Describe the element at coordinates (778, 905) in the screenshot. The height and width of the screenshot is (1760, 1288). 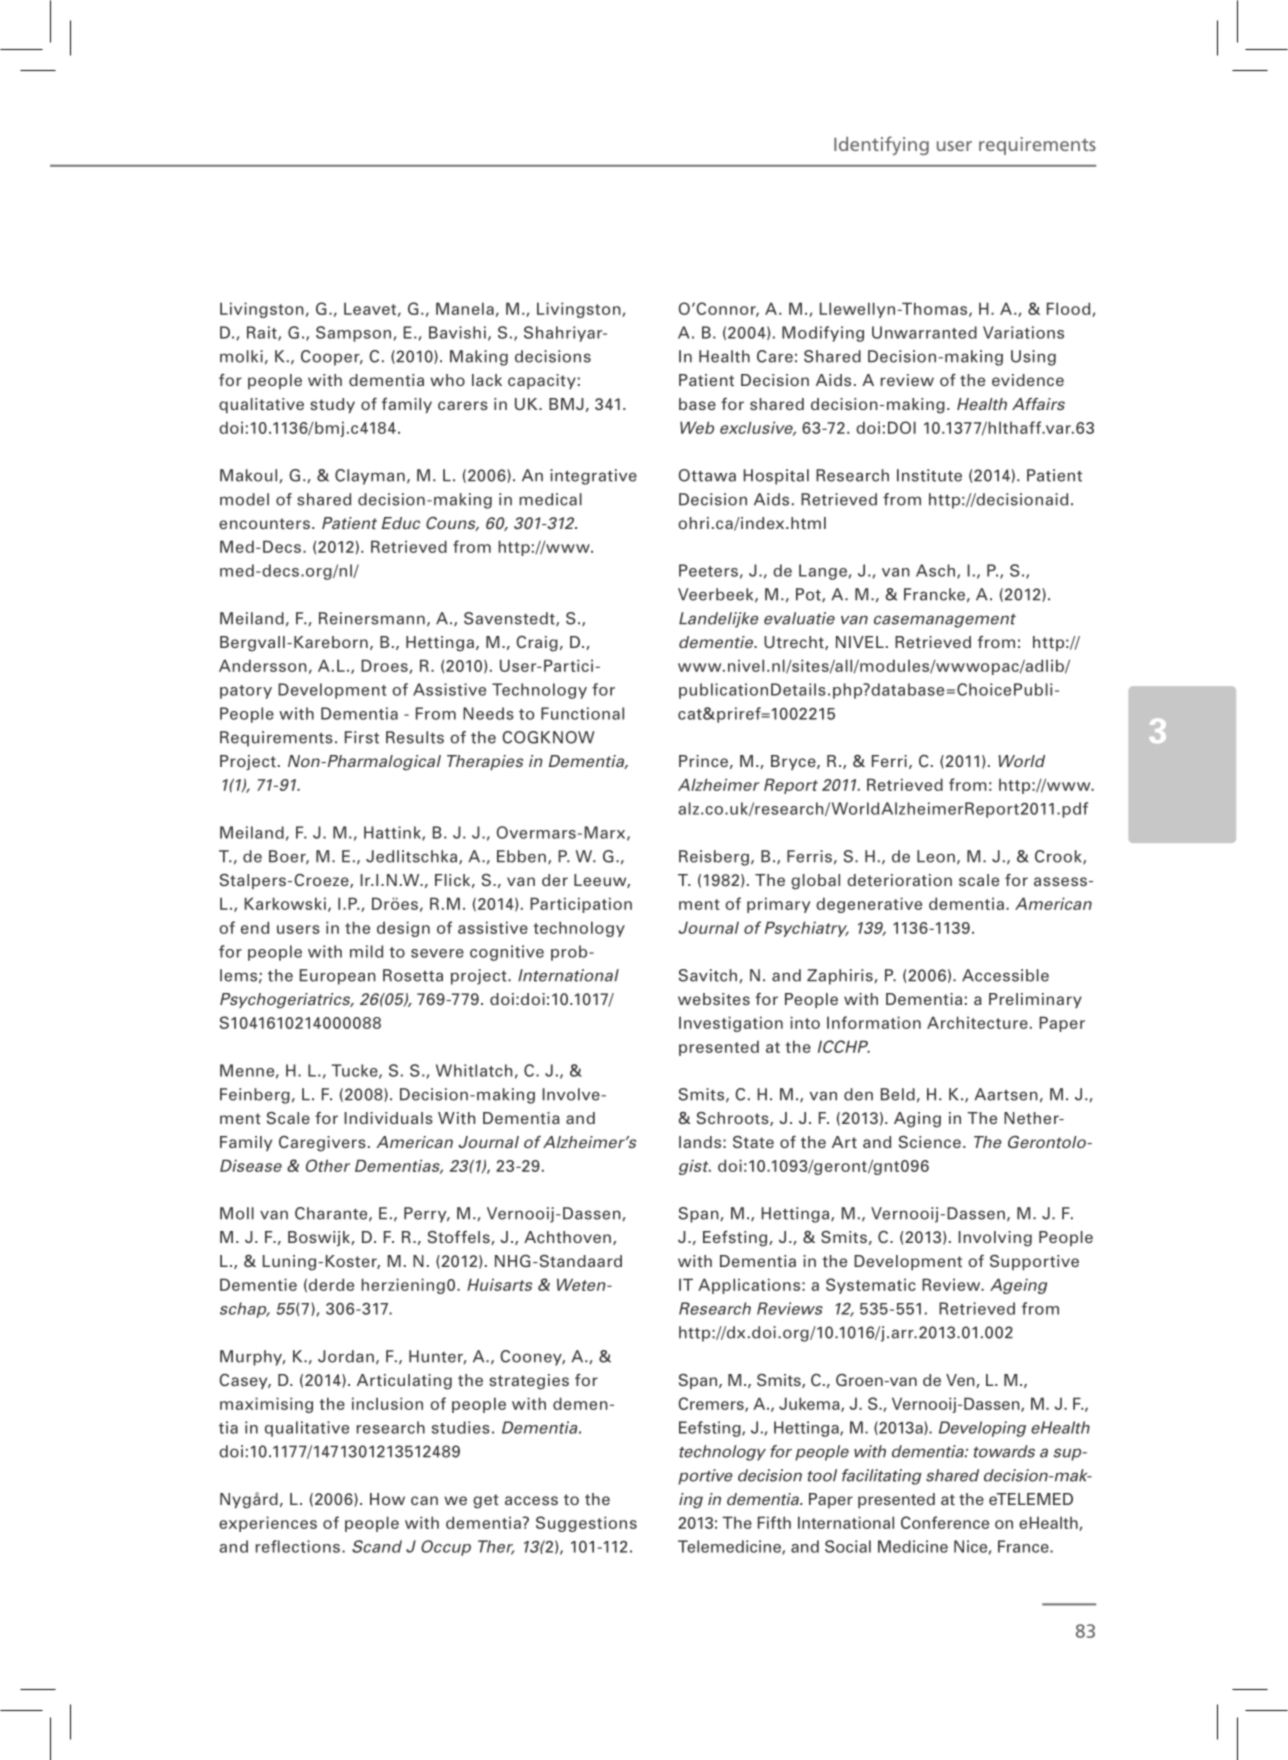
I see `primary` at that location.
